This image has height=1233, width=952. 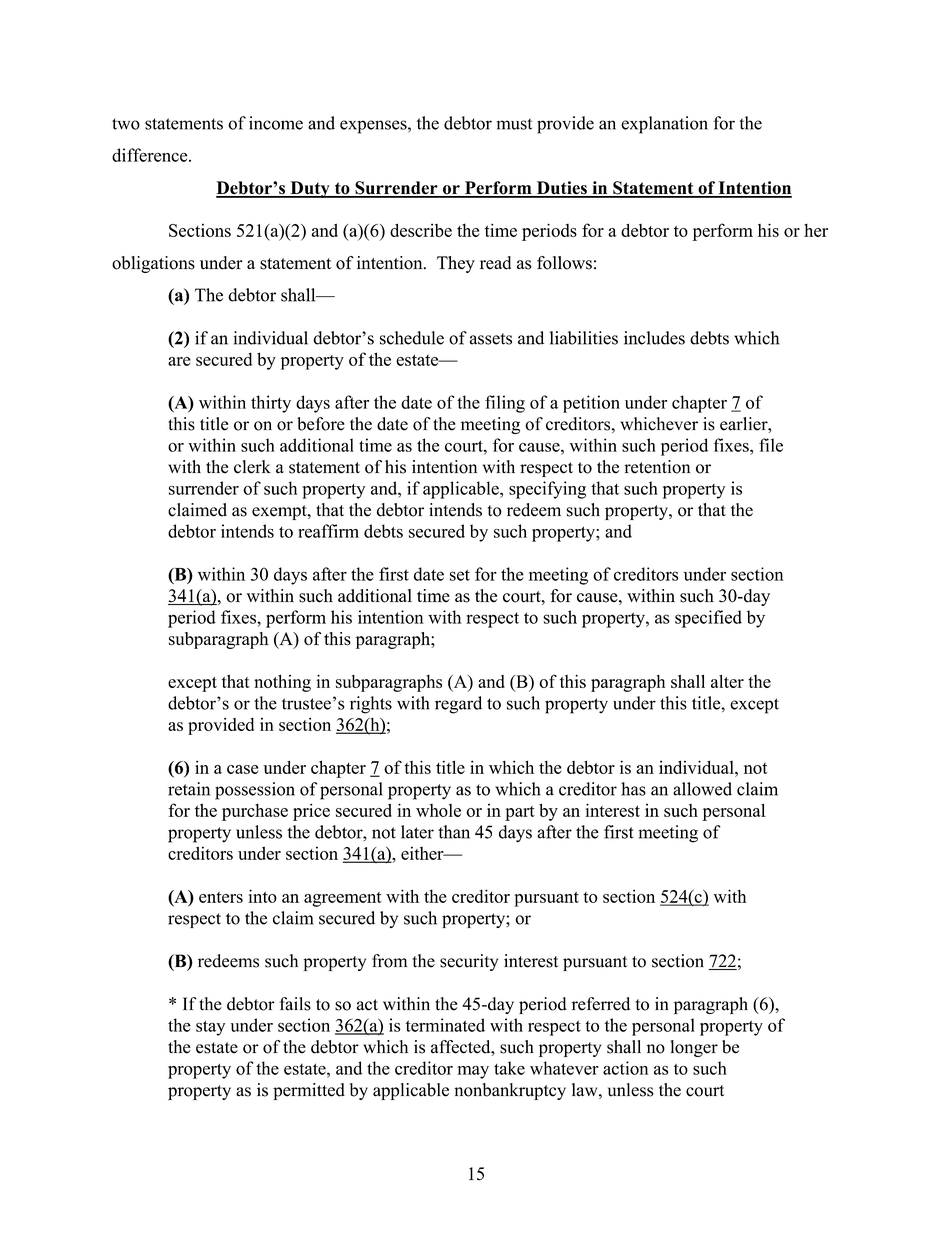 What do you see at coordinates (151, 155) in the image?
I see `difference` at bounding box center [151, 155].
